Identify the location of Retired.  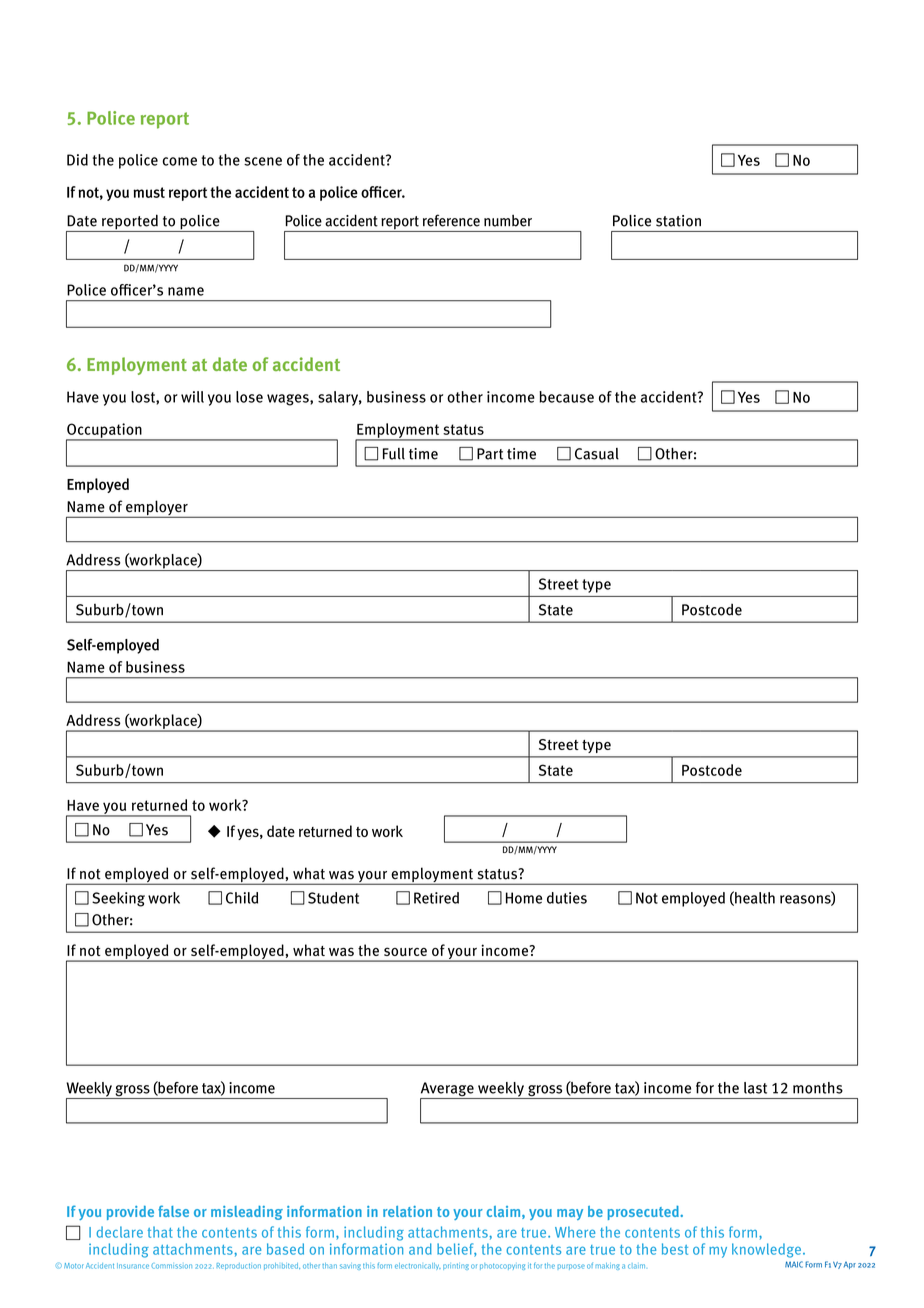
(436, 898).
